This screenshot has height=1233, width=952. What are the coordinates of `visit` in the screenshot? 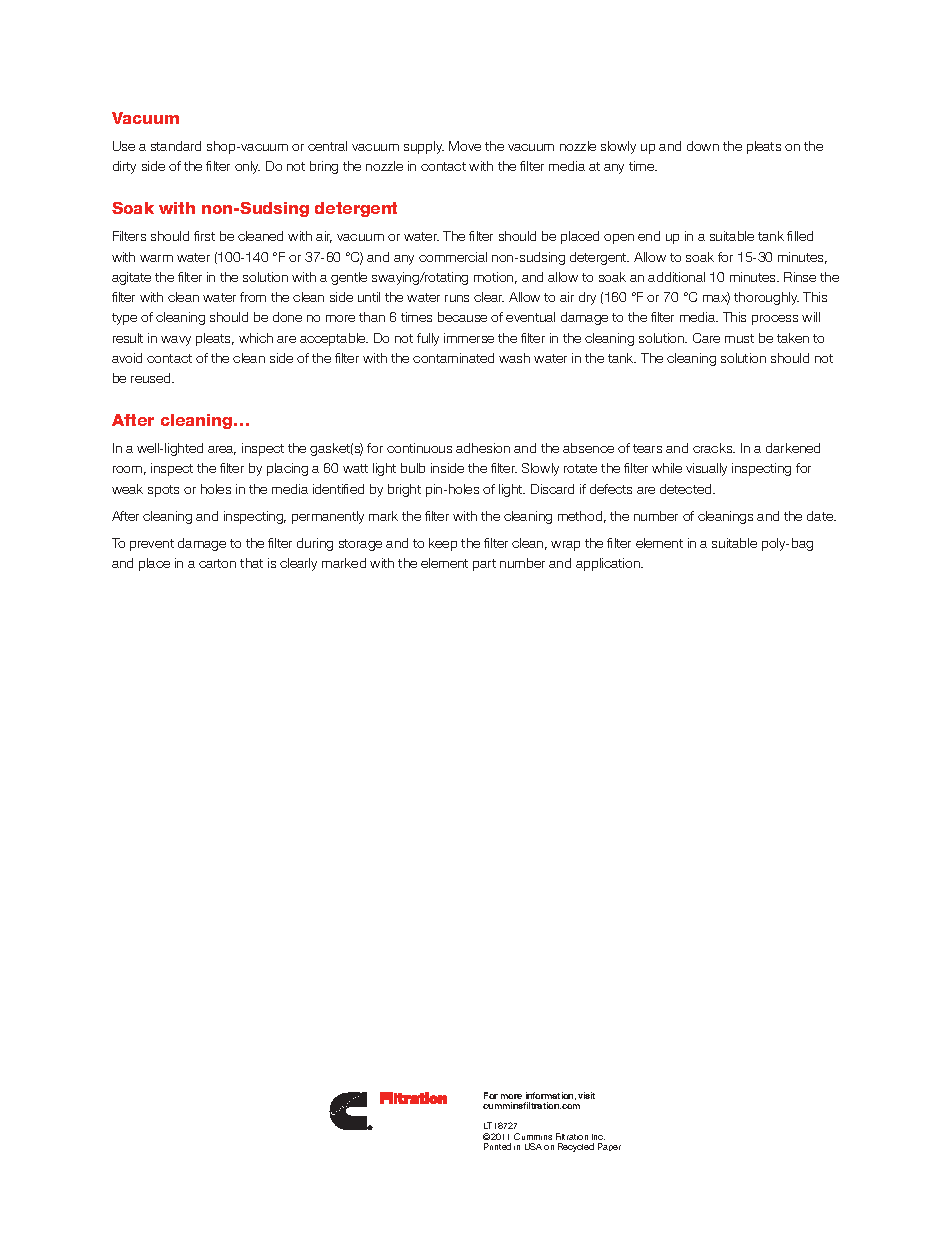 It's located at (586, 1095).
